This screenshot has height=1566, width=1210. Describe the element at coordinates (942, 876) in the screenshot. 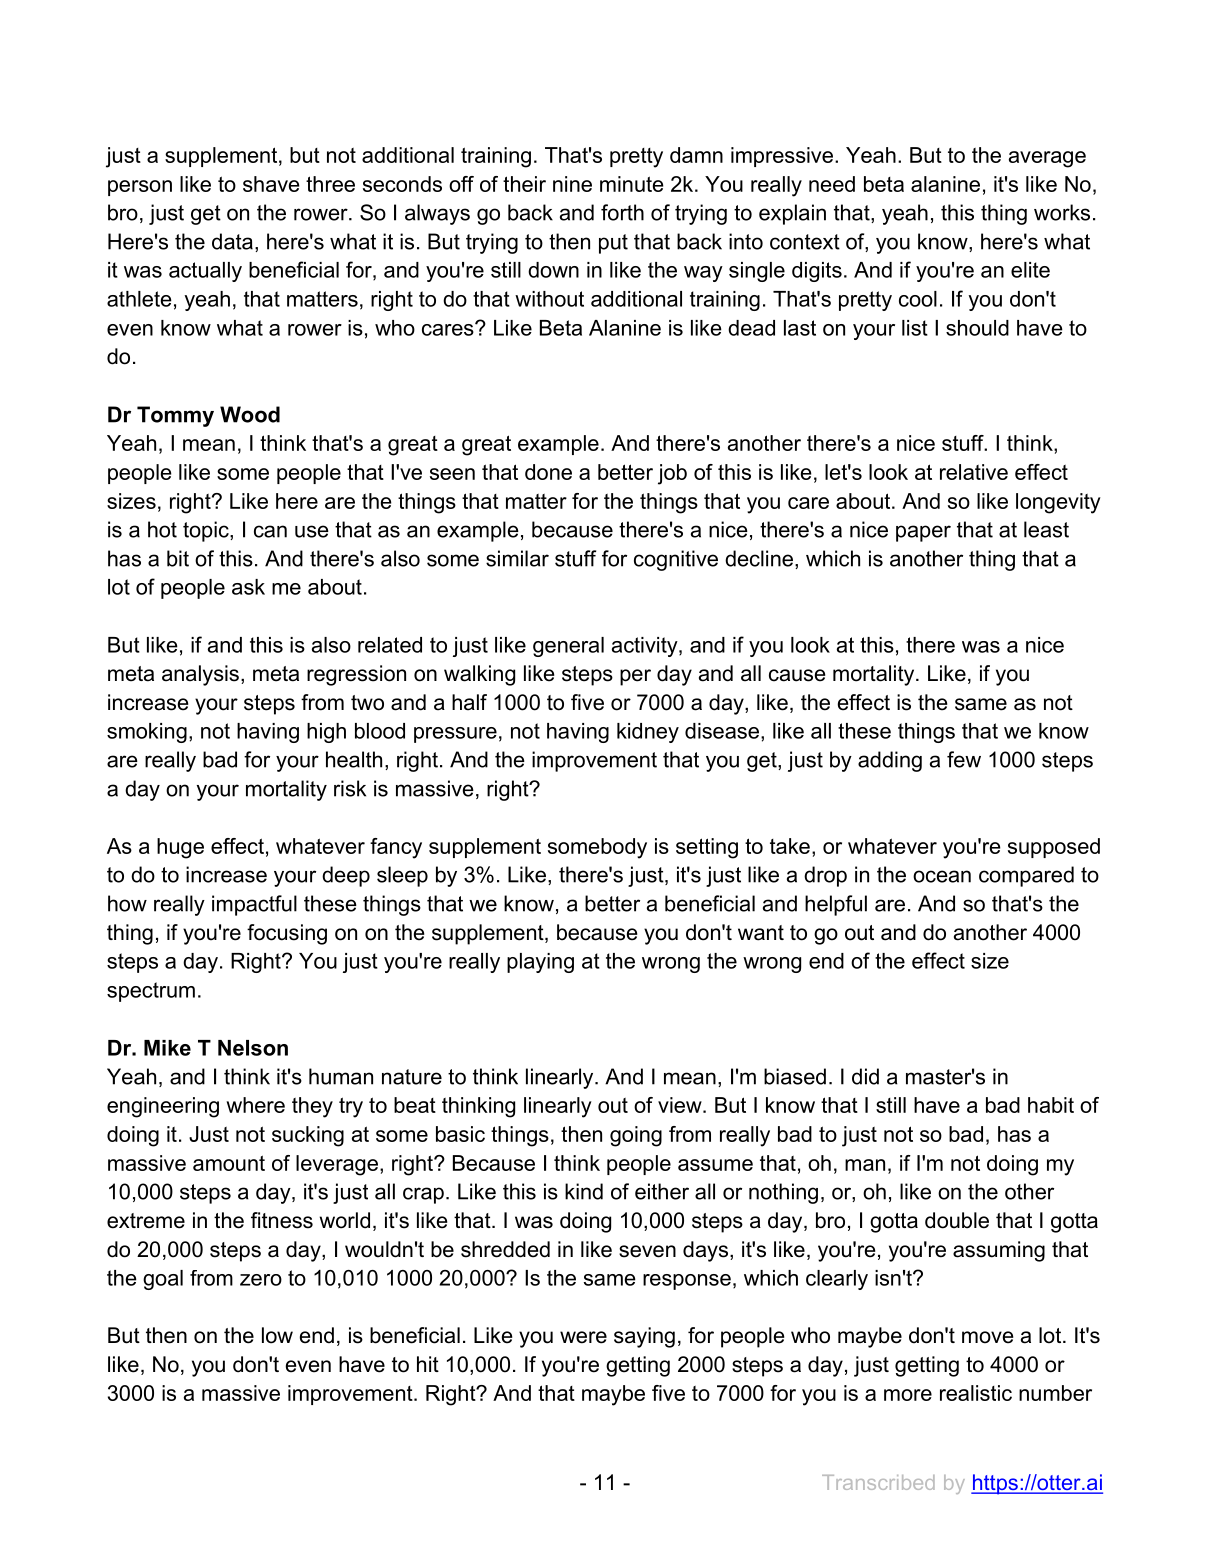

I see `ocean` at that location.
